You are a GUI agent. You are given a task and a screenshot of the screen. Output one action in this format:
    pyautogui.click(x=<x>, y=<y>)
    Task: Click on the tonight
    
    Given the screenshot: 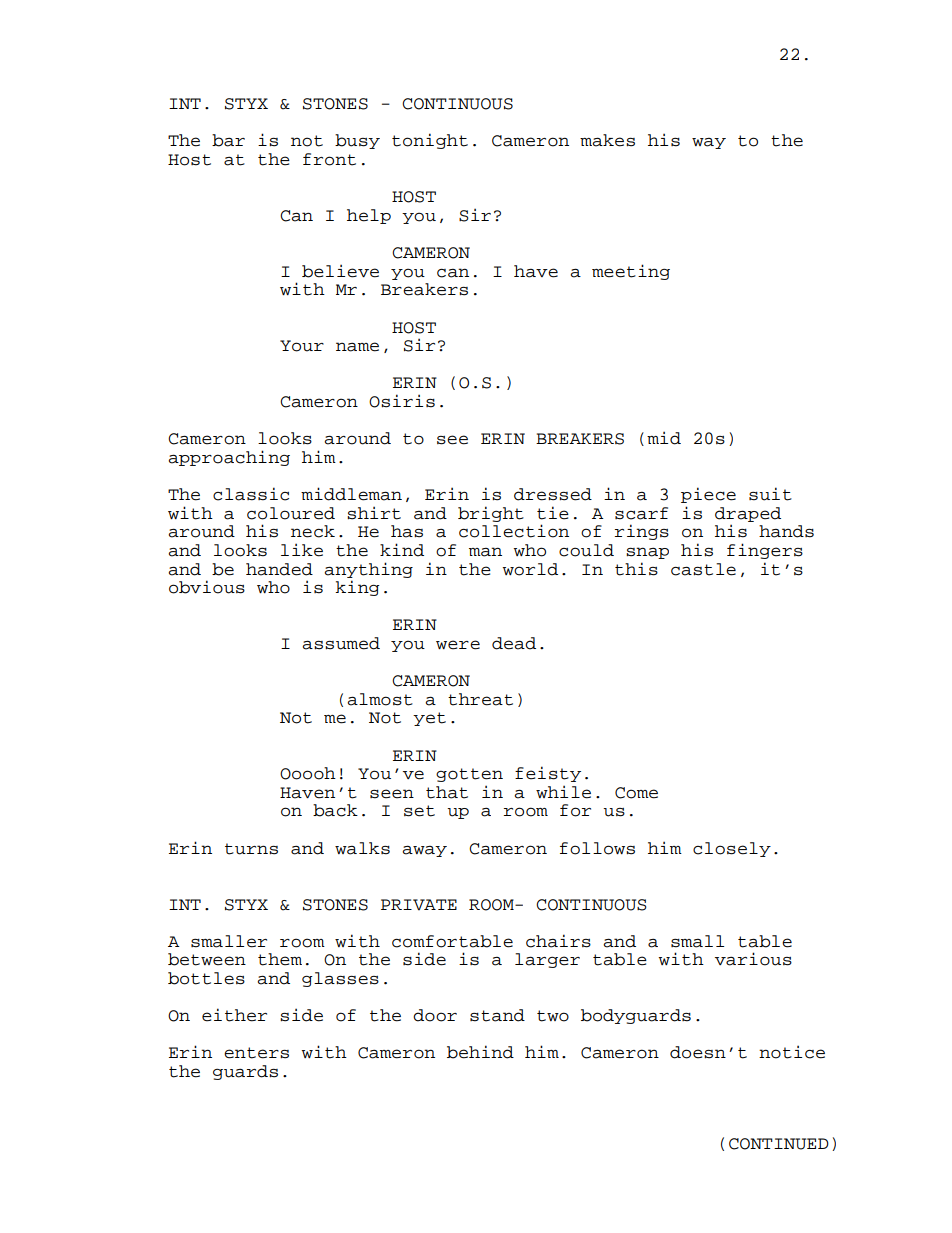 What is the action you would take?
    pyautogui.click(x=430, y=141)
